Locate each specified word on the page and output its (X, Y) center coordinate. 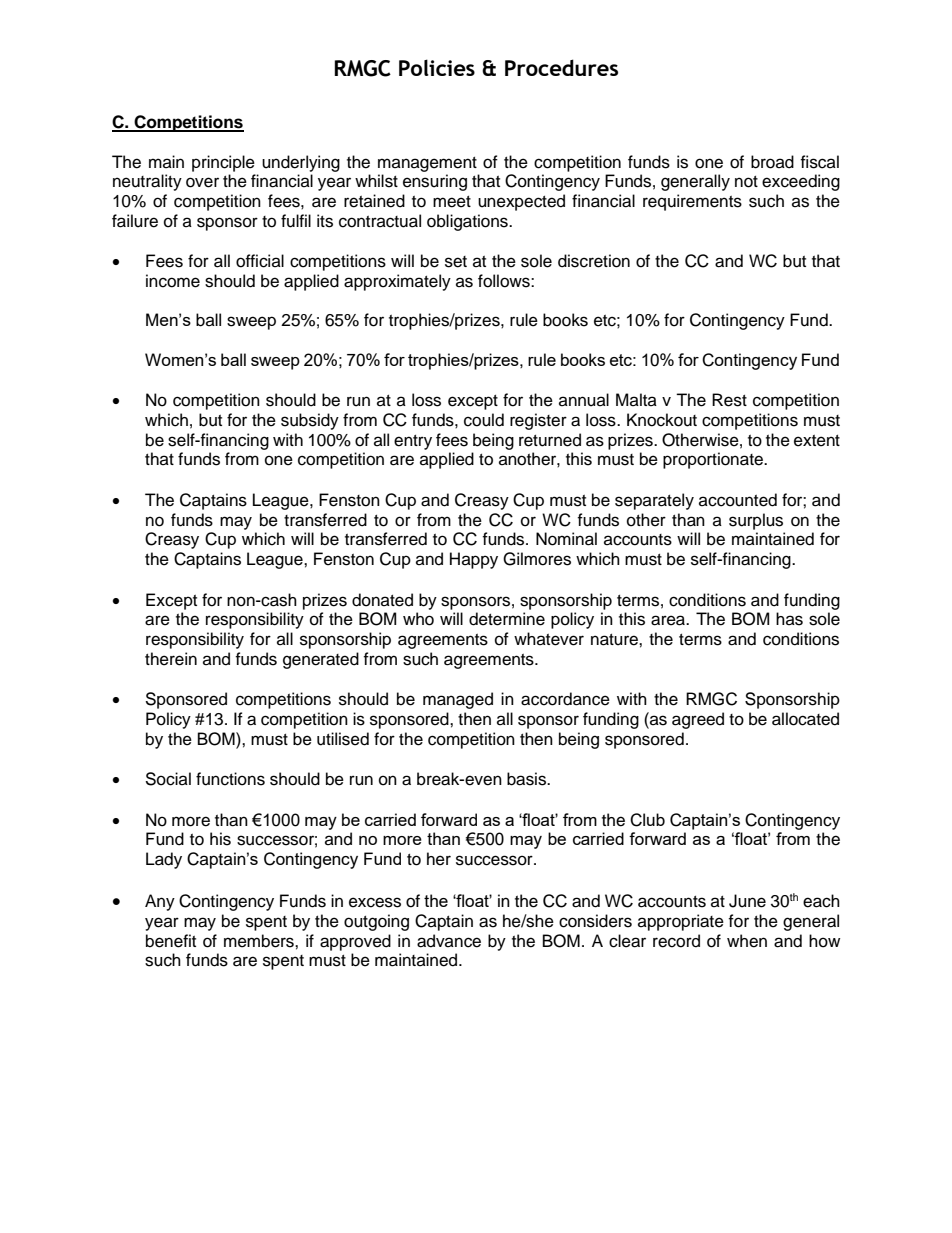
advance (449, 941)
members (260, 941)
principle (223, 163)
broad (772, 162)
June (747, 901)
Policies (437, 67)
